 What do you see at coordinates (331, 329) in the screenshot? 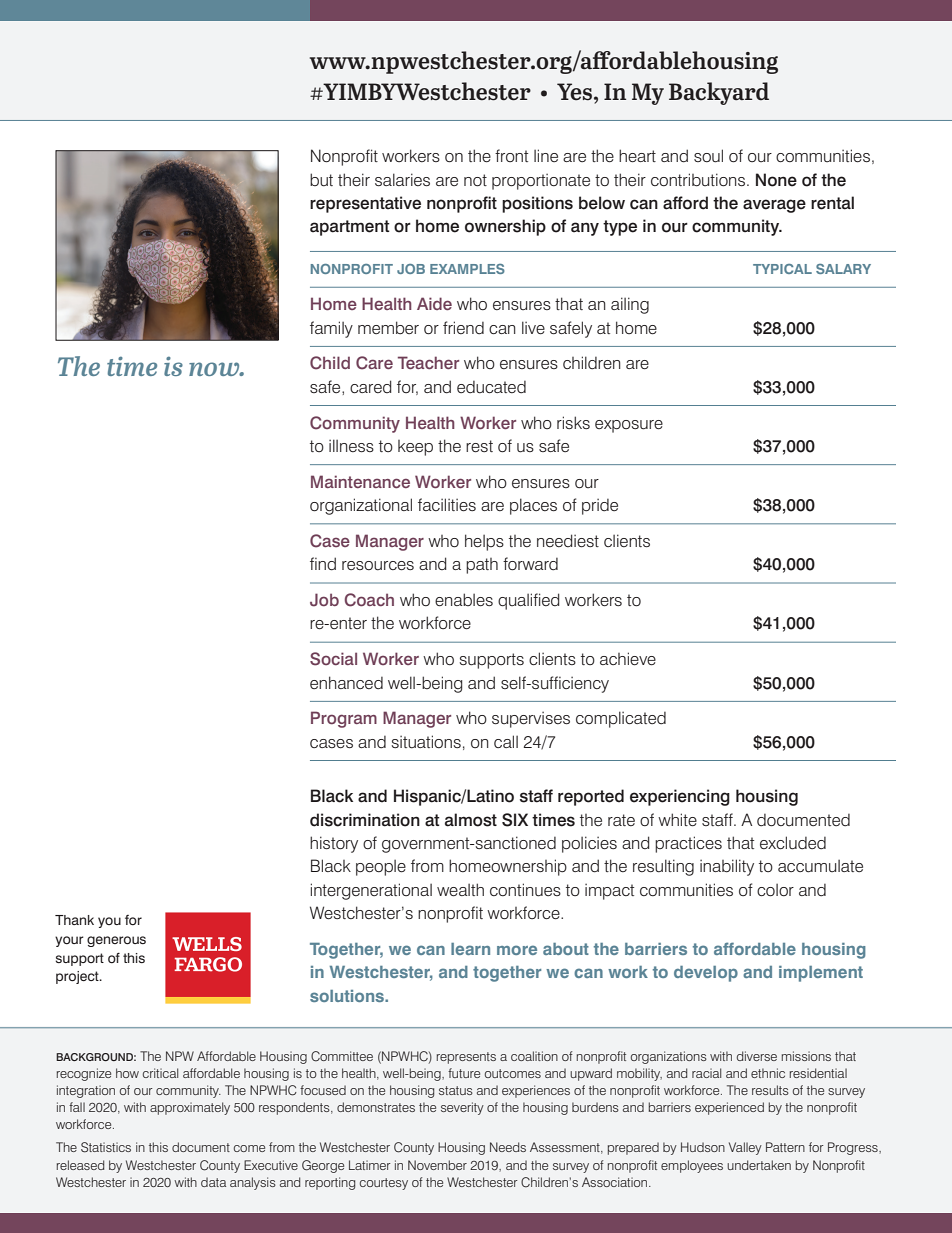
I see `family` at bounding box center [331, 329].
